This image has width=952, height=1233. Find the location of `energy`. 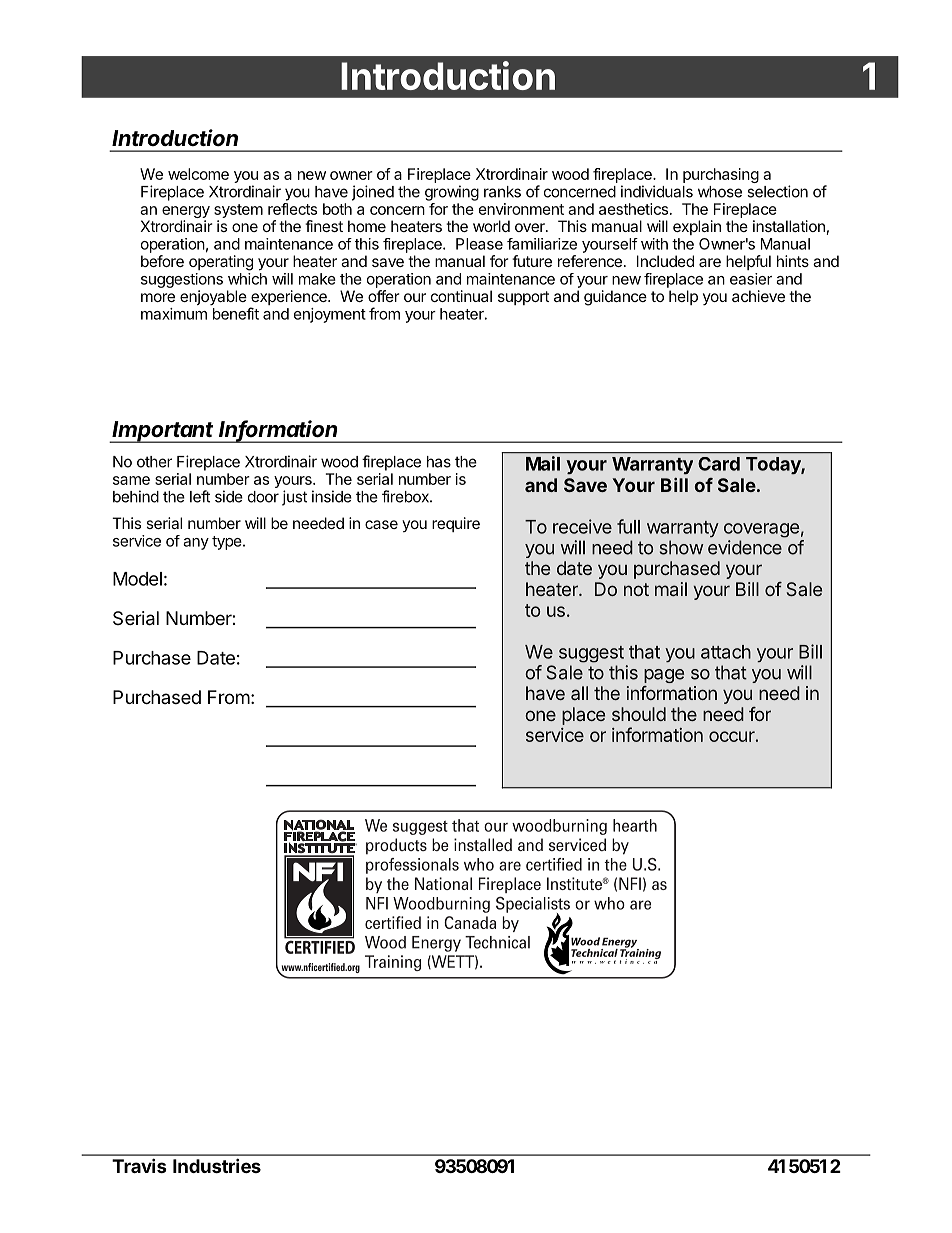

energy is located at coordinates (186, 213).
